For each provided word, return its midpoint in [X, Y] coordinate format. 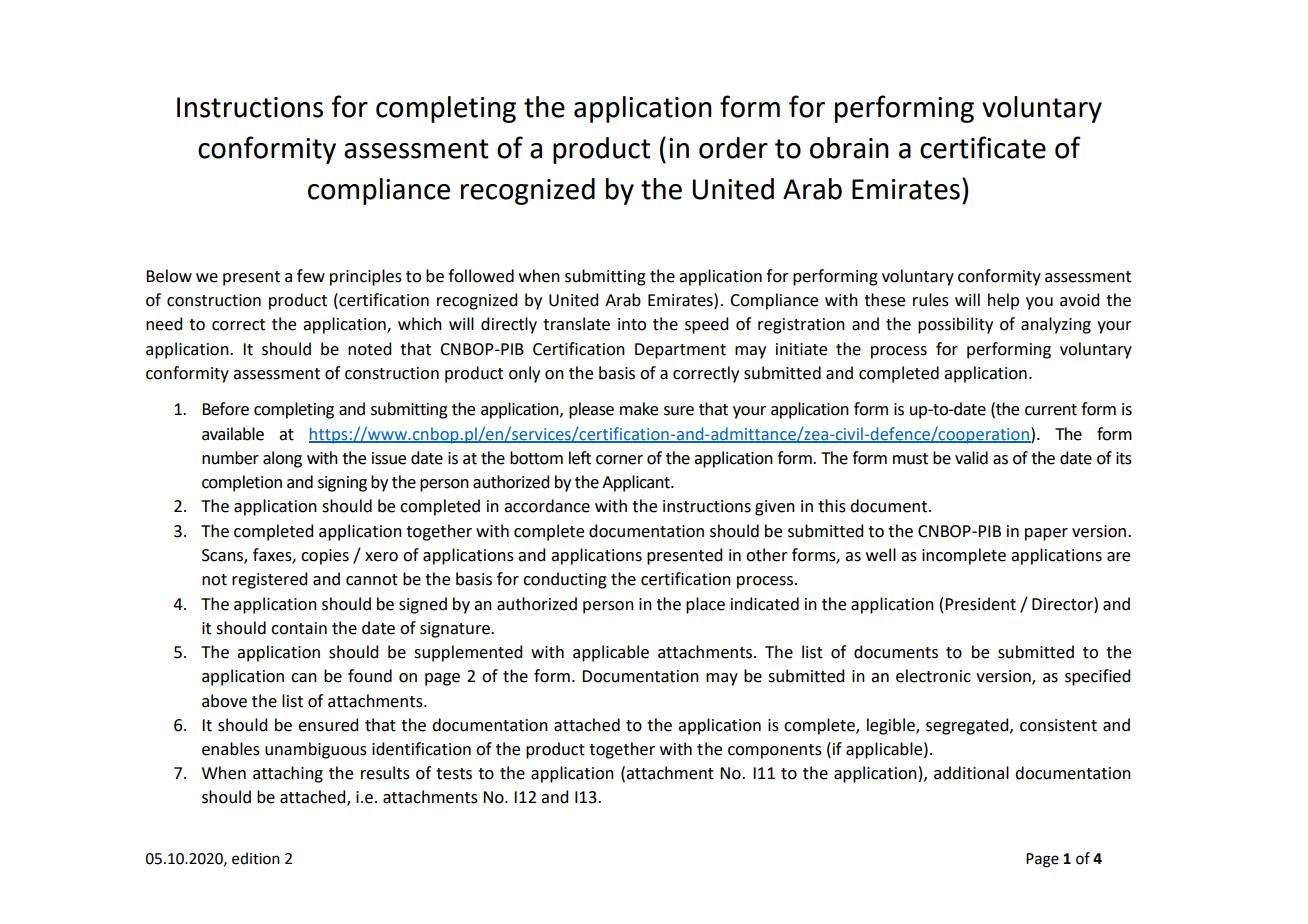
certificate [983, 147]
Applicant [637, 483]
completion [242, 483]
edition [256, 858]
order [733, 148]
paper [1046, 534]
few [311, 276]
